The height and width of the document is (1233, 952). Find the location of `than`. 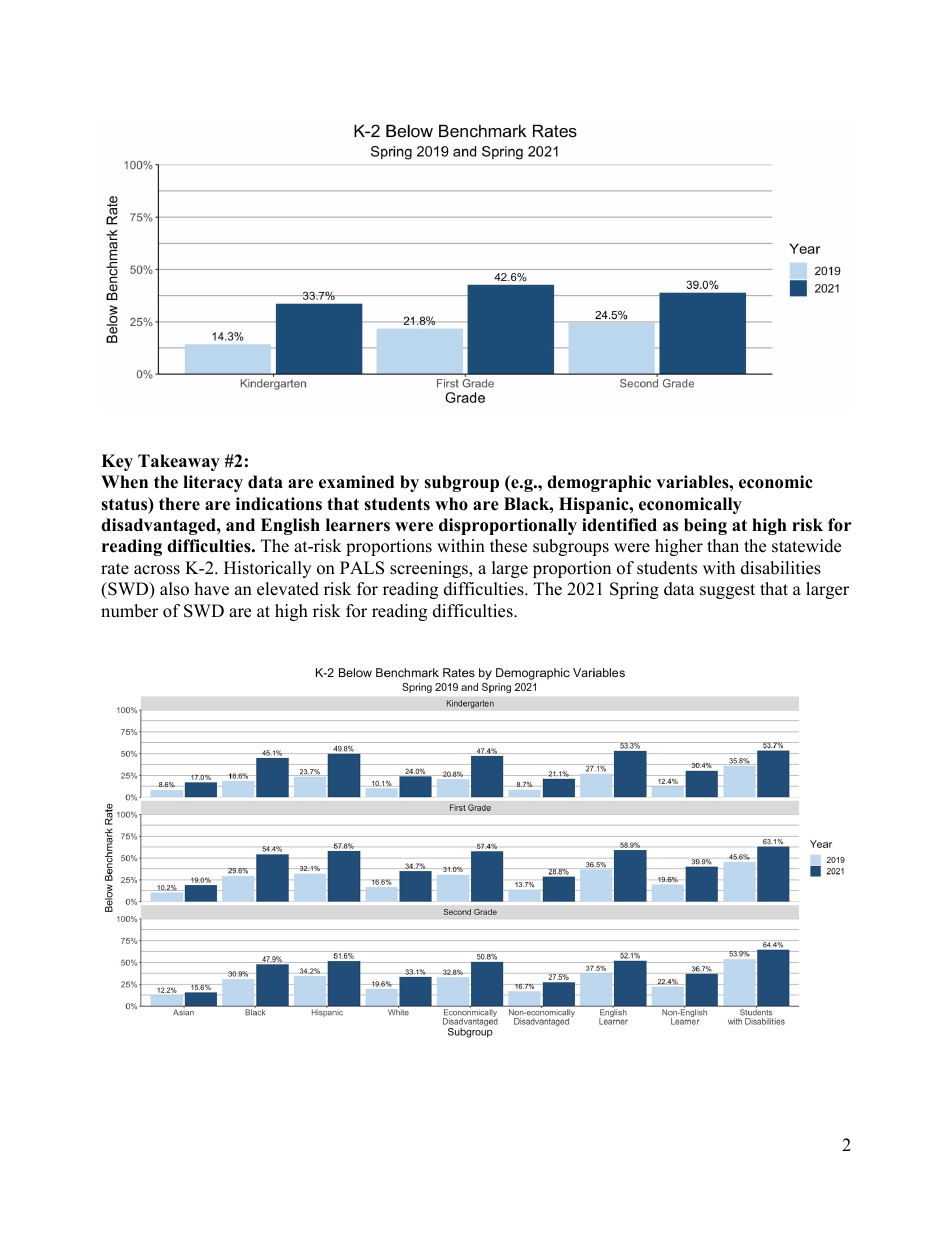

than is located at coordinates (723, 545).
